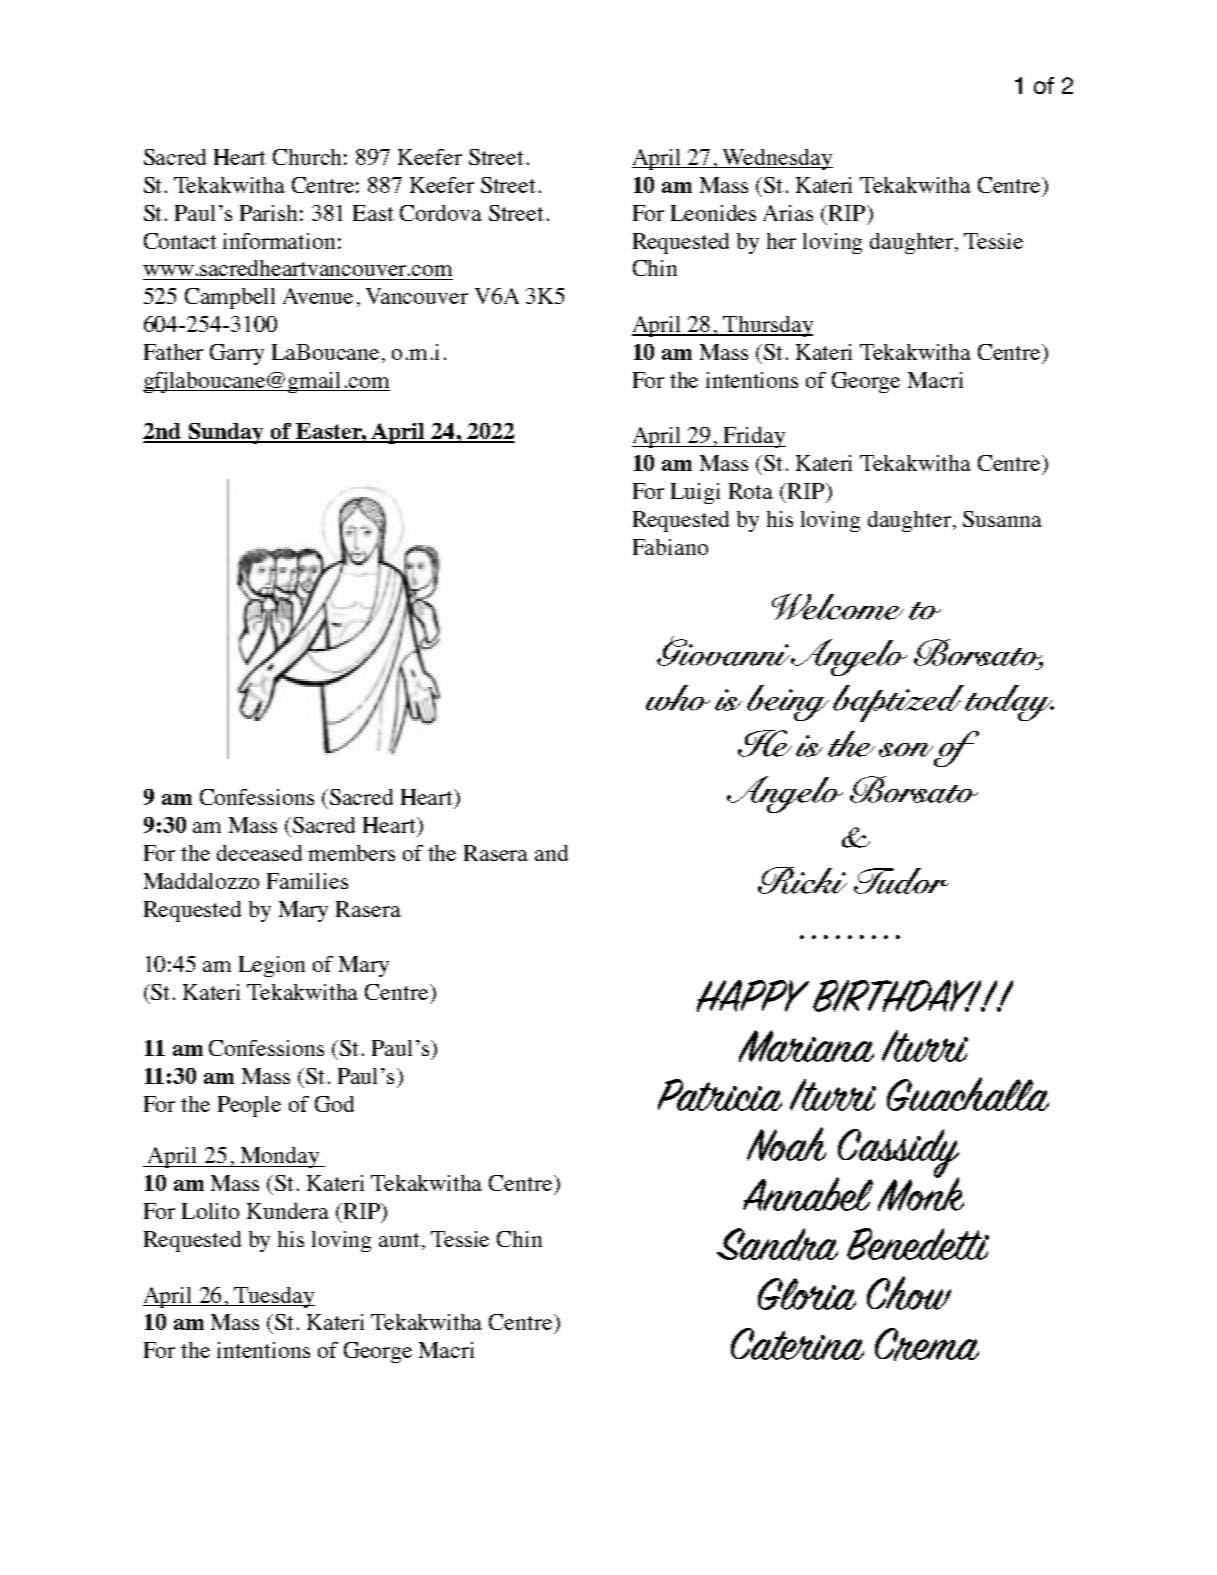 The height and width of the screenshot is (1575, 1217). Describe the element at coordinates (441, 213) in the screenshot. I see `Cordova` at that location.
